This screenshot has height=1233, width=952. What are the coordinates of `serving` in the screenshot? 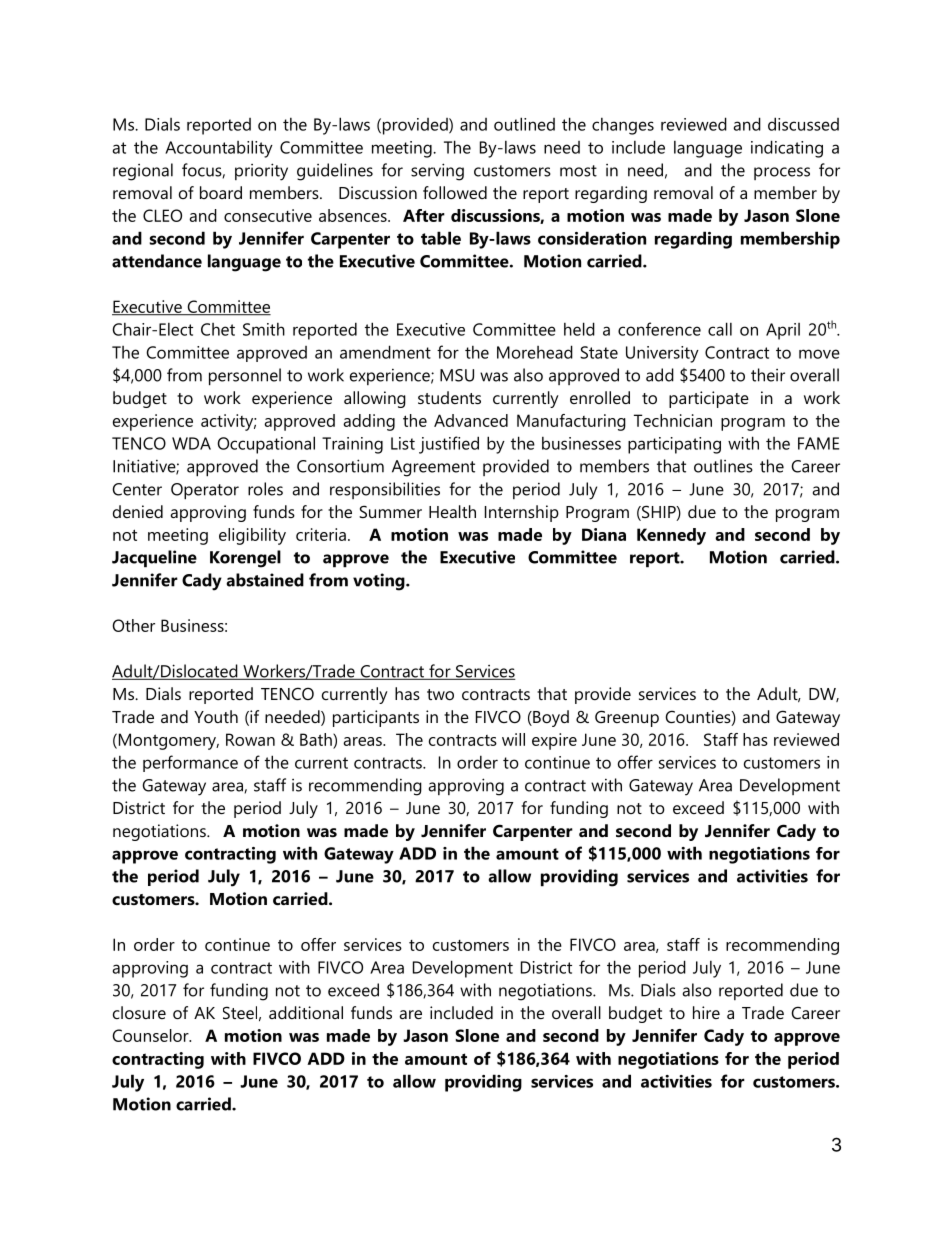 It's located at (437, 172).
